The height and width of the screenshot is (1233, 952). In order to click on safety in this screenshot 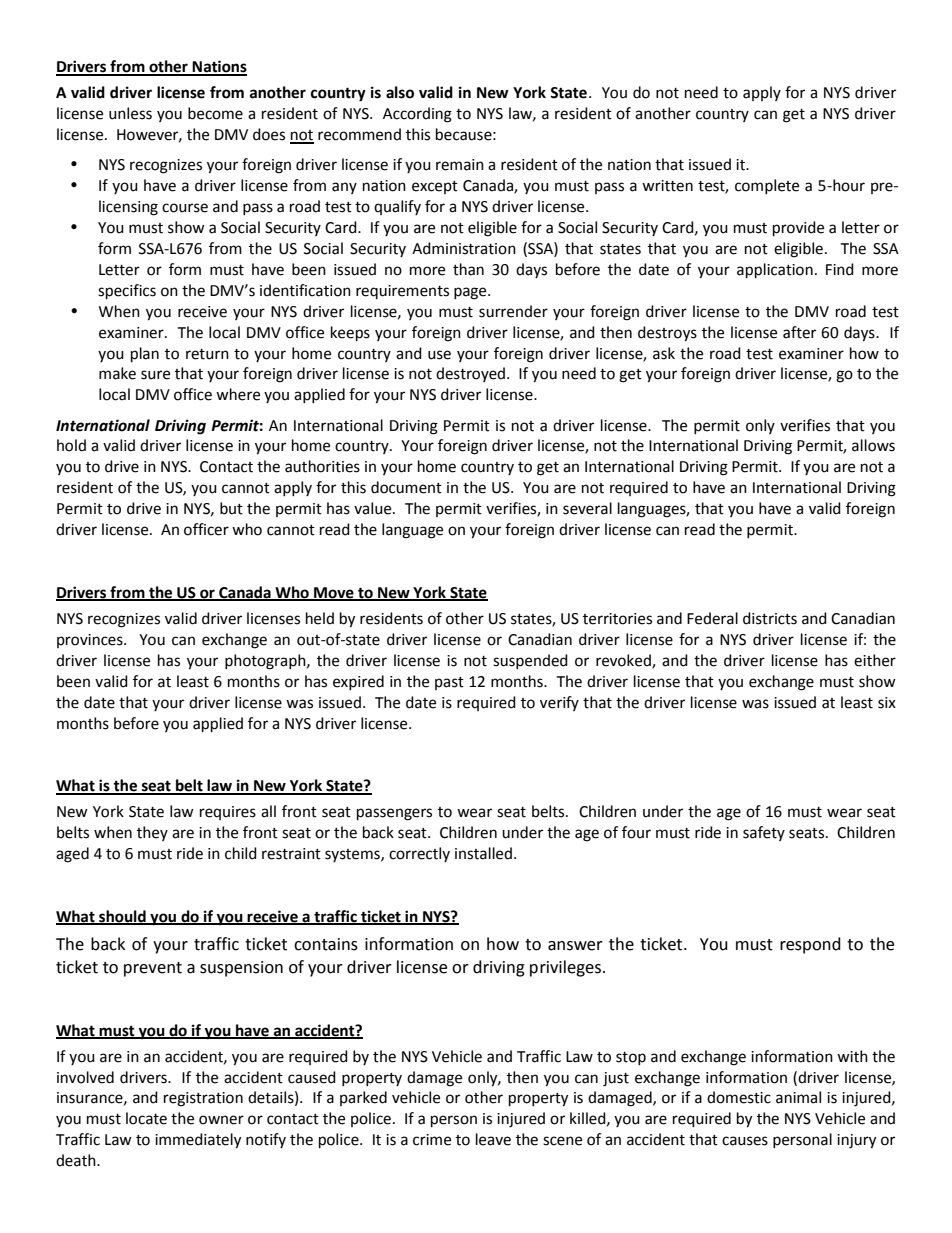, I will do `click(764, 833)`.
